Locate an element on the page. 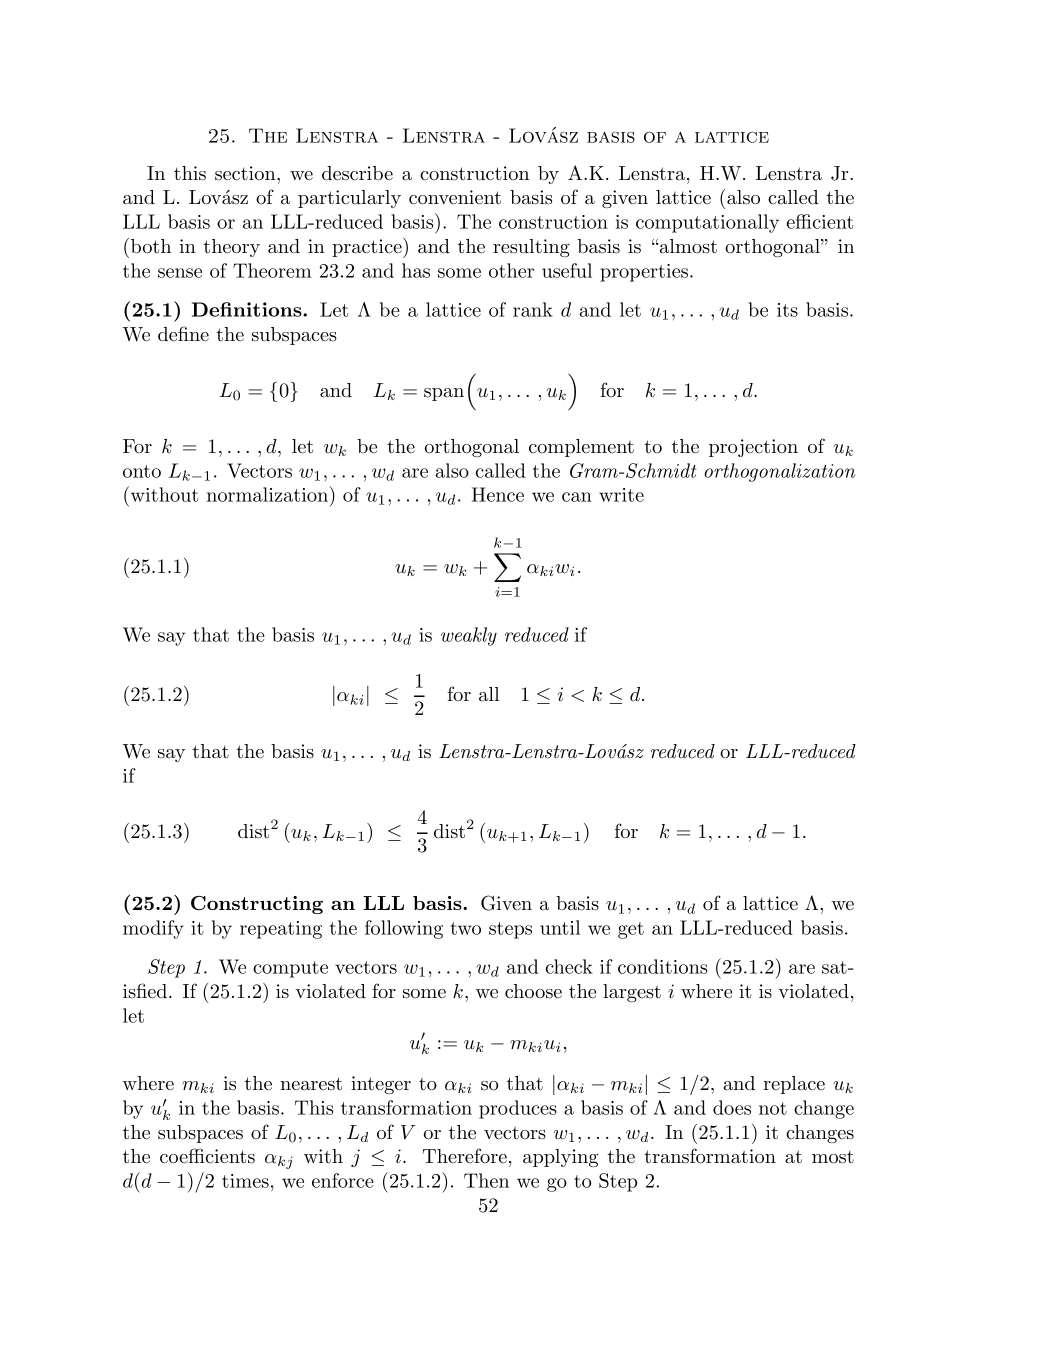 The width and height of the document is (1041, 1347). times is located at coordinates (245, 1181).
